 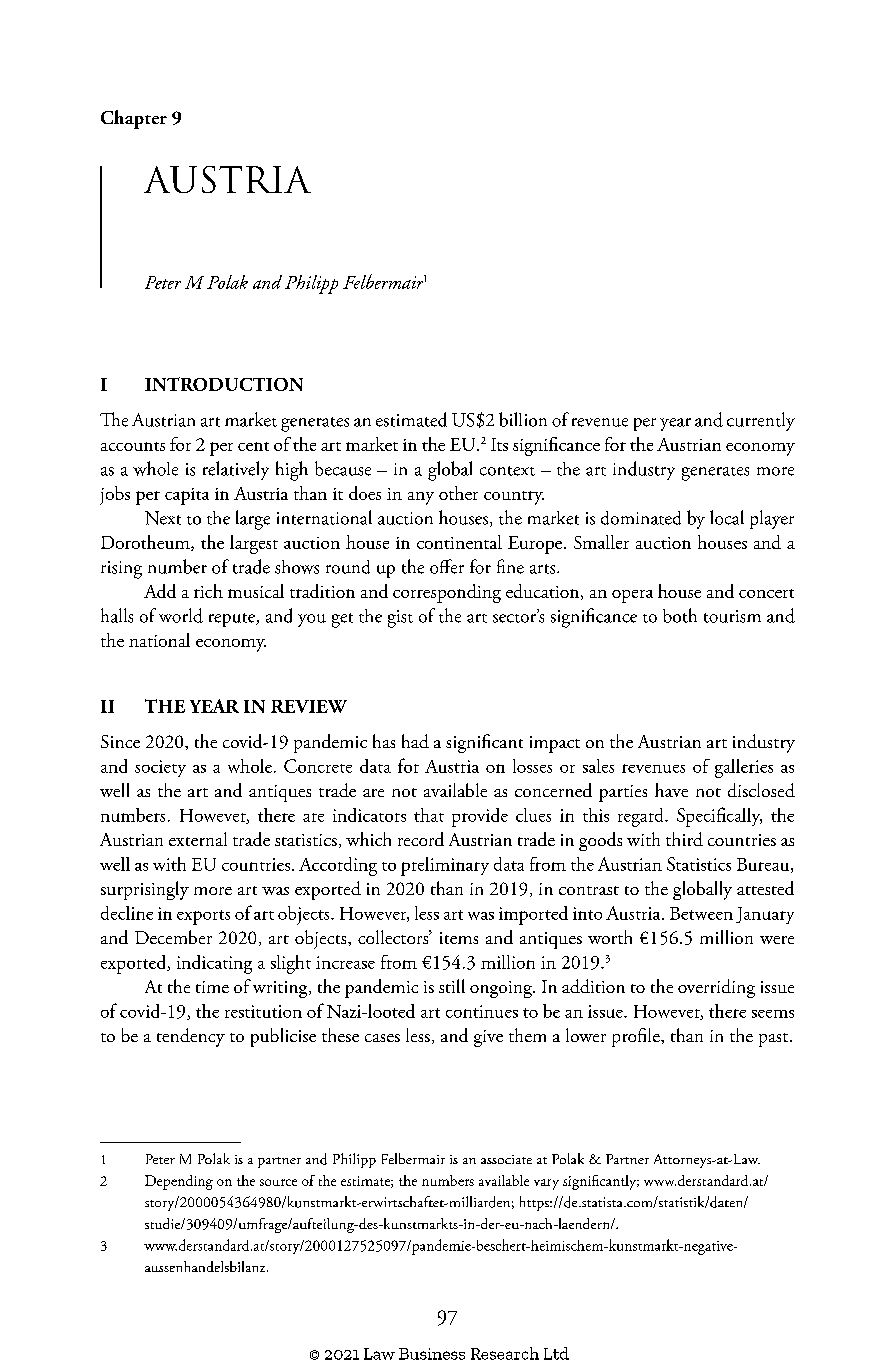 What do you see at coordinates (160, 768) in the document?
I see `society` at bounding box center [160, 768].
